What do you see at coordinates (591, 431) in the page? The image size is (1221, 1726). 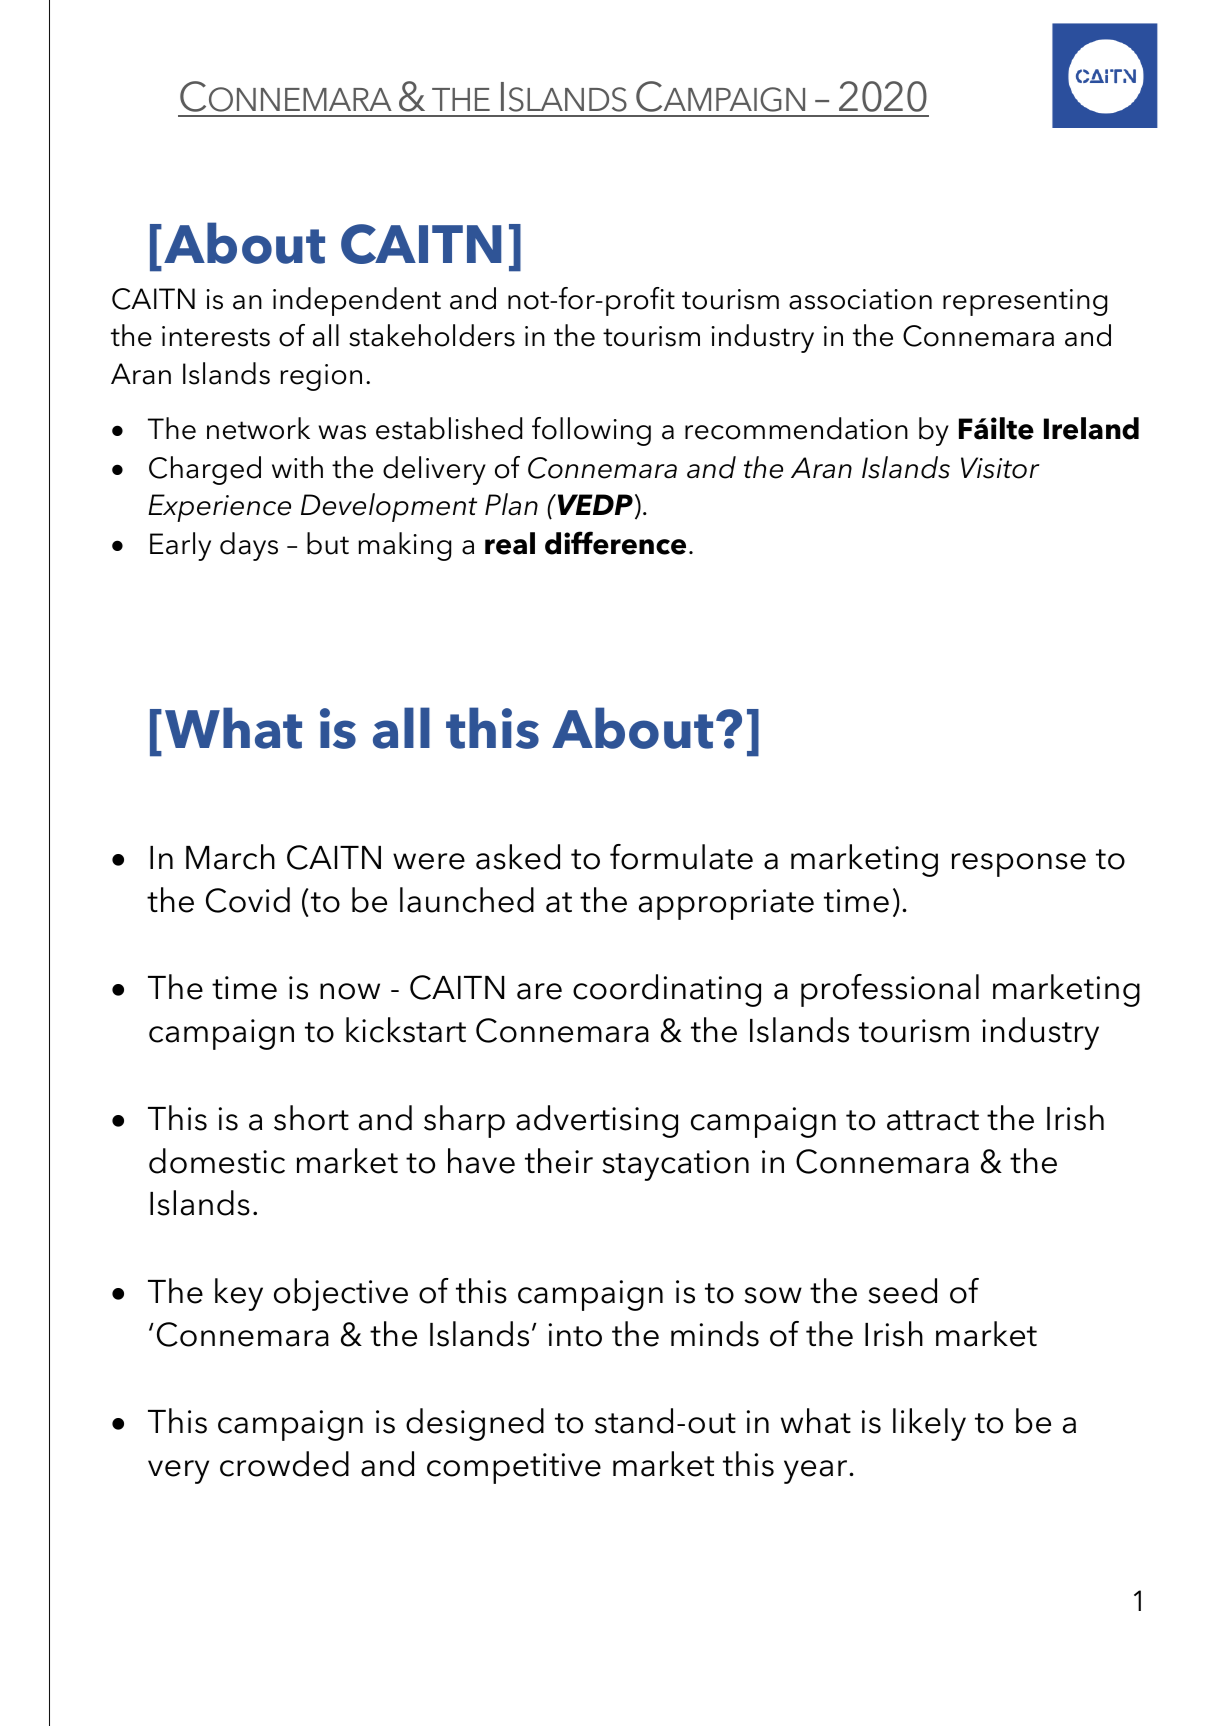 I see `following` at bounding box center [591, 431].
